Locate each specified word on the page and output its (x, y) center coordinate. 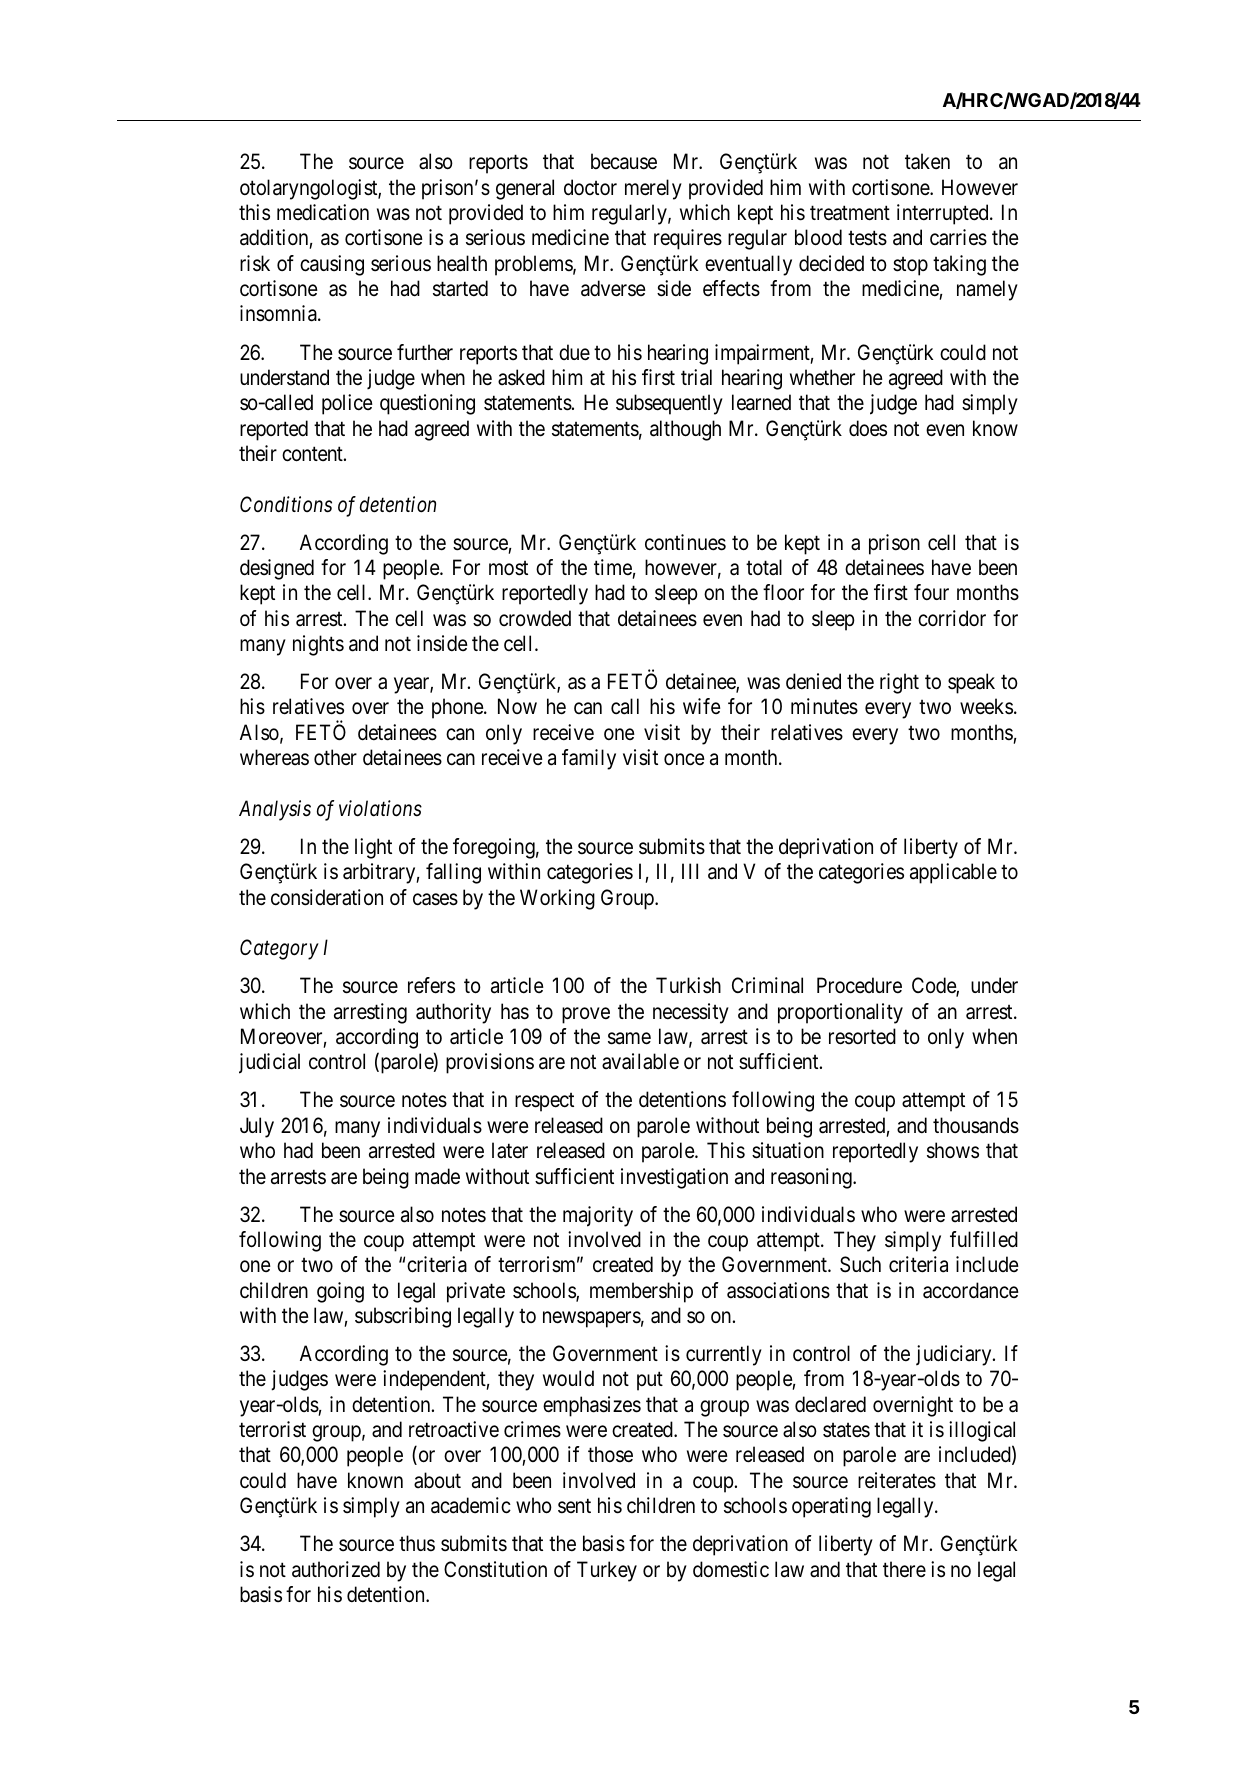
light (373, 848)
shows (953, 1150)
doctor (590, 187)
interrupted (944, 214)
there (904, 1569)
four (931, 592)
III (690, 871)
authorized (336, 1569)
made (437, 1176)
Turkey (607, 1571)
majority (598, 1216)
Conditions (286, 504)
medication (323, 212)
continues (685, 542)
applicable (953, 873)
